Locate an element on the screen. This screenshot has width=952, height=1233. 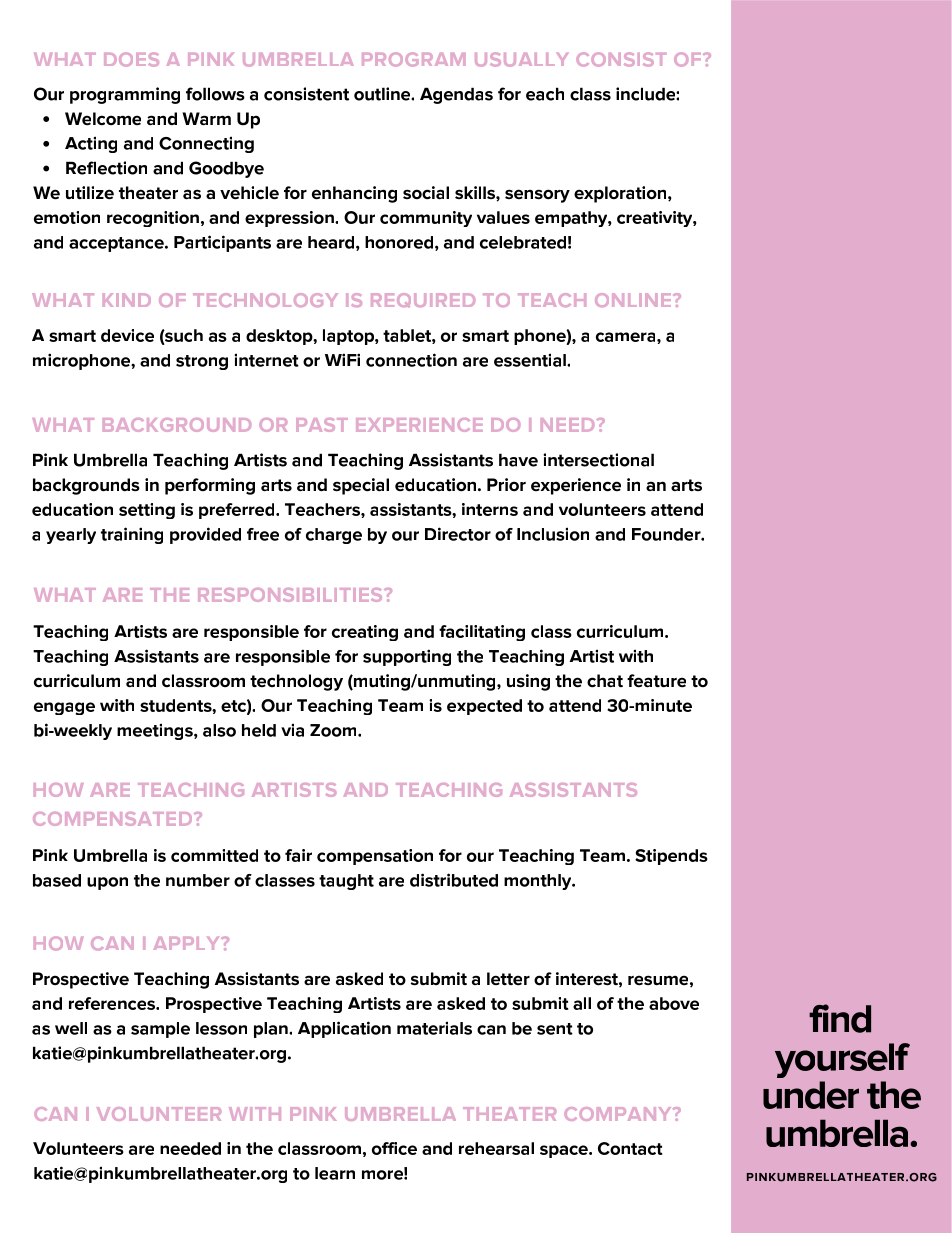
DOES is located at coordinates (131, 59).
